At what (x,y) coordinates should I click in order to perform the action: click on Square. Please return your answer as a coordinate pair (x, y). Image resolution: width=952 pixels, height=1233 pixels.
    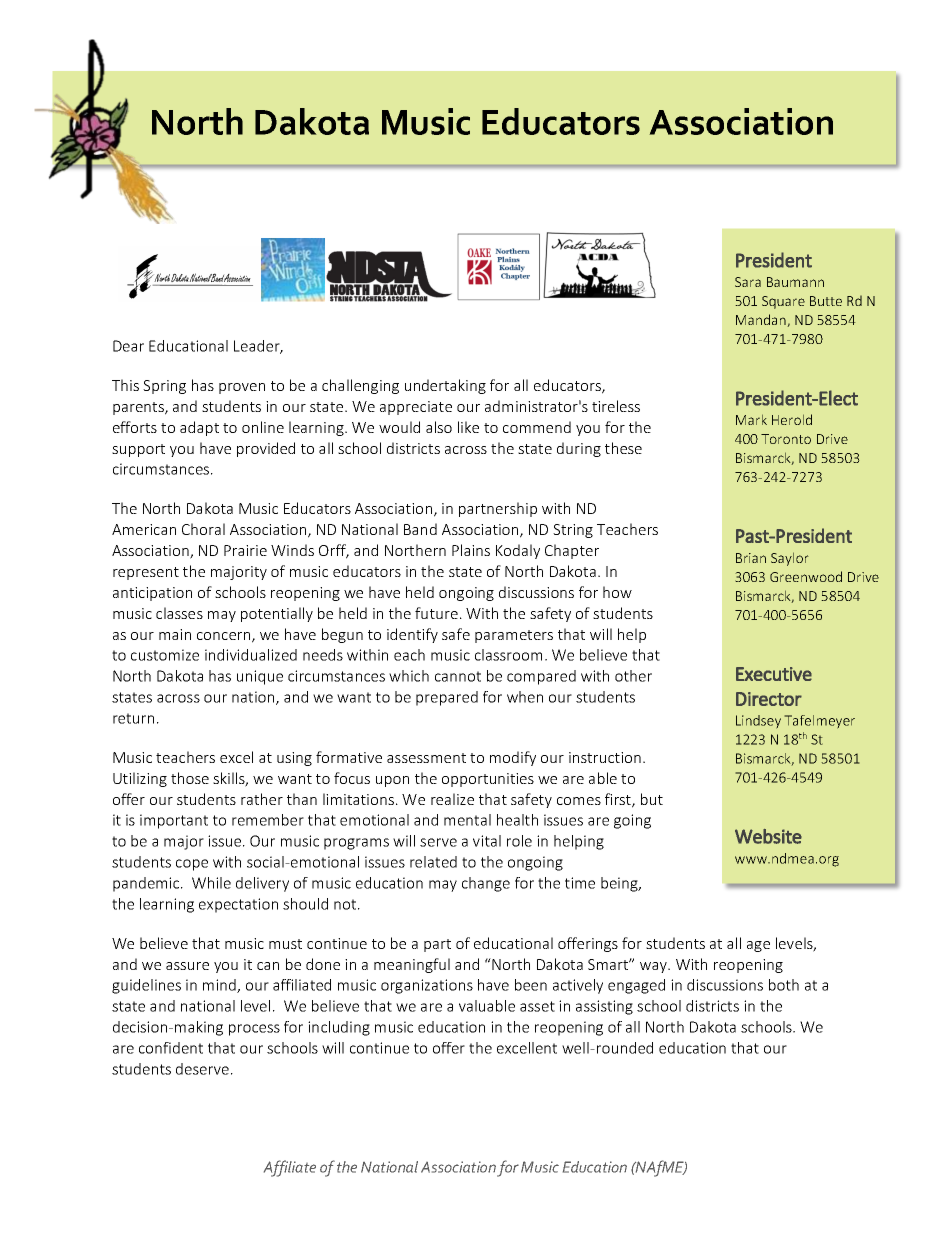
    Looking at the image, I should click on (783, 302).
